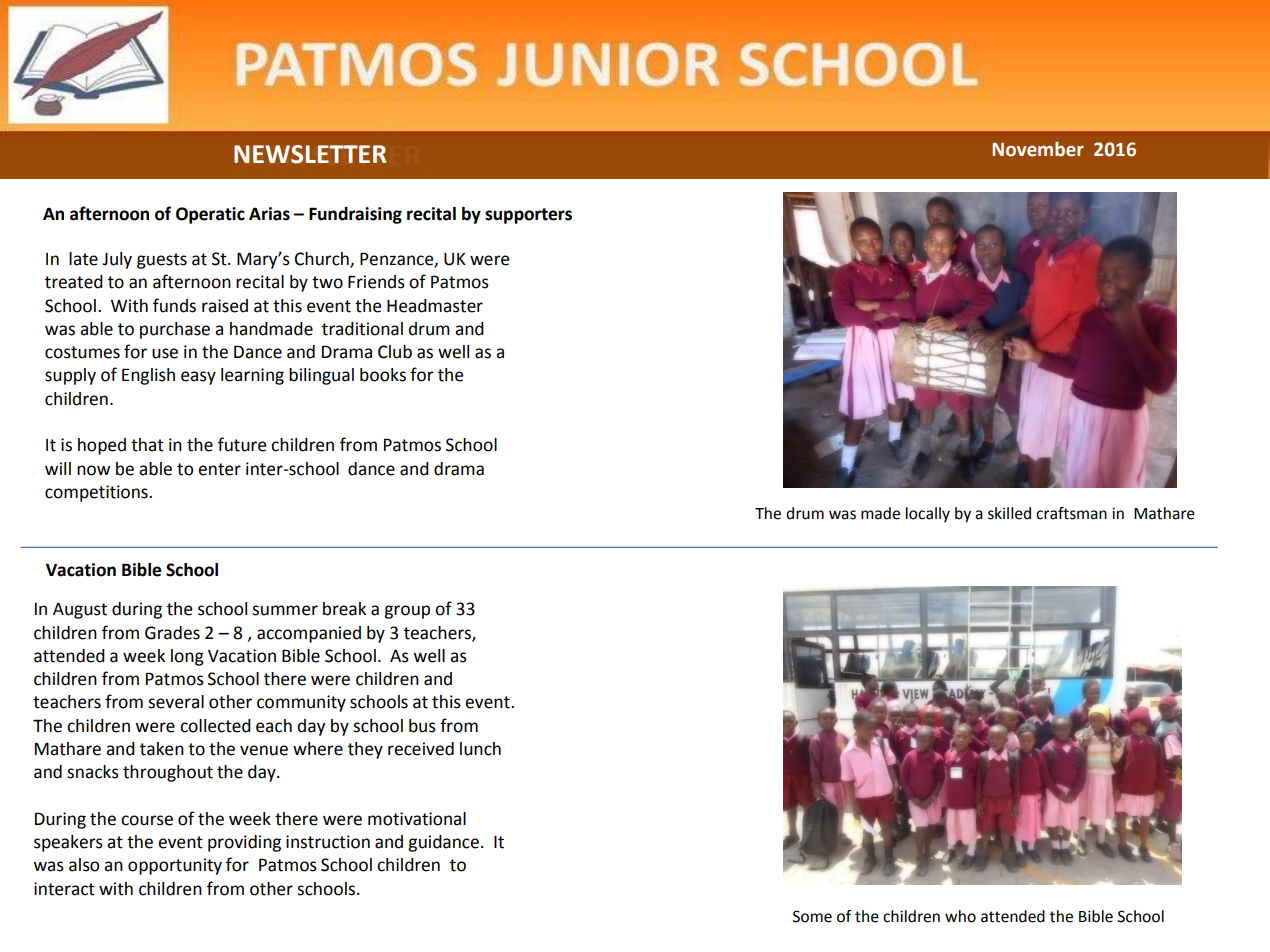 The height and width of the screenshot is (952, 1270). Describe the element at coordinates (960, 916) in the screenshot. I see `who` at that location.
